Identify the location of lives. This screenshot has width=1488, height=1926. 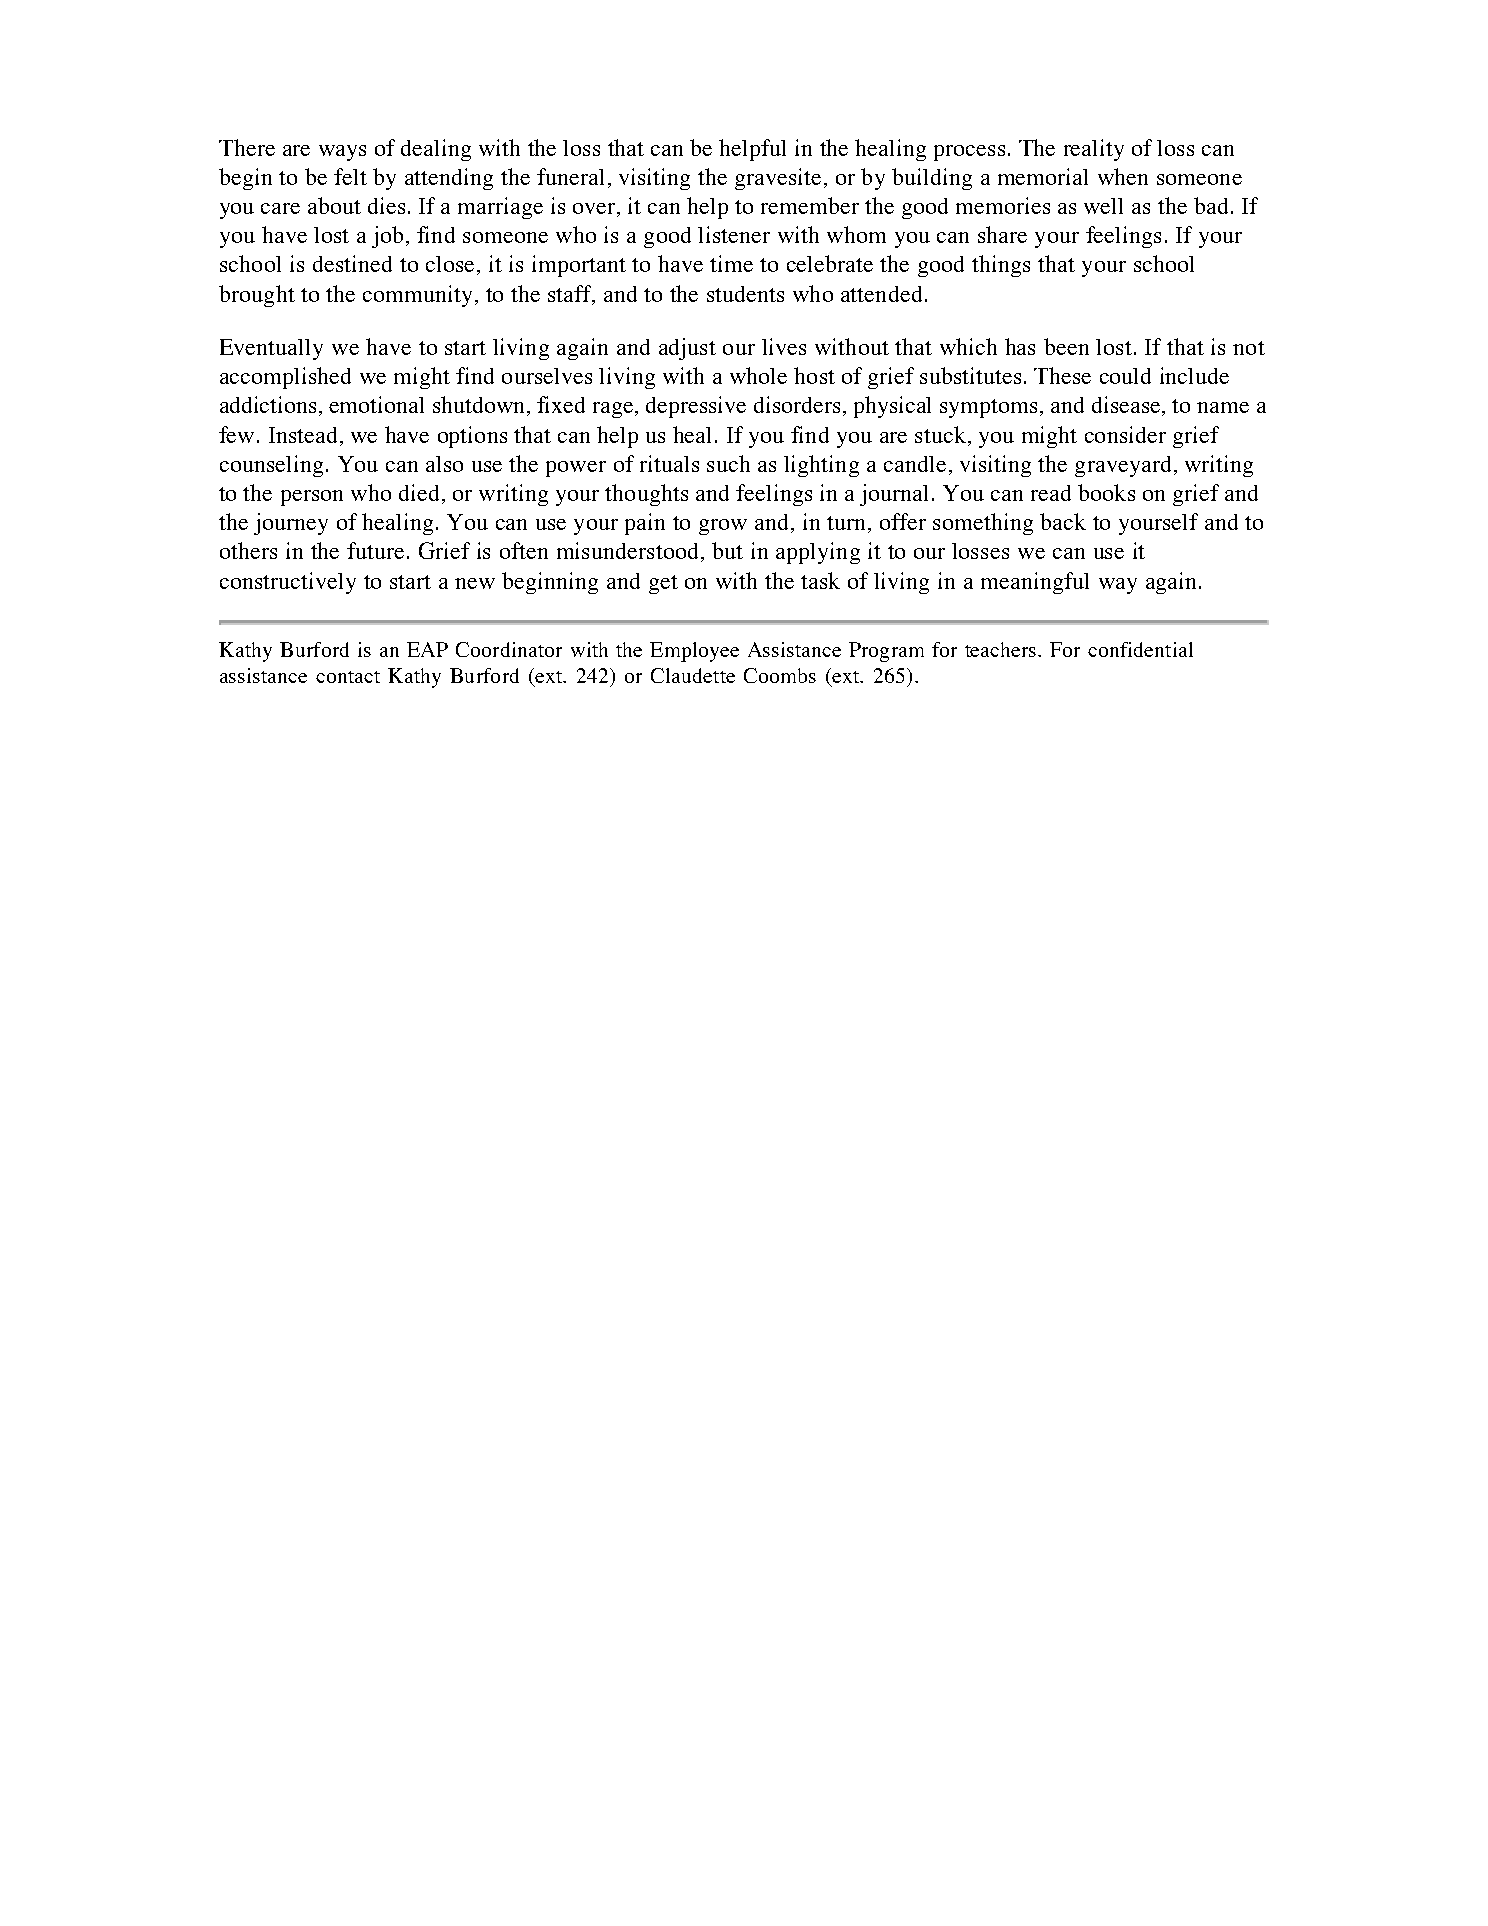
(784, 346).
